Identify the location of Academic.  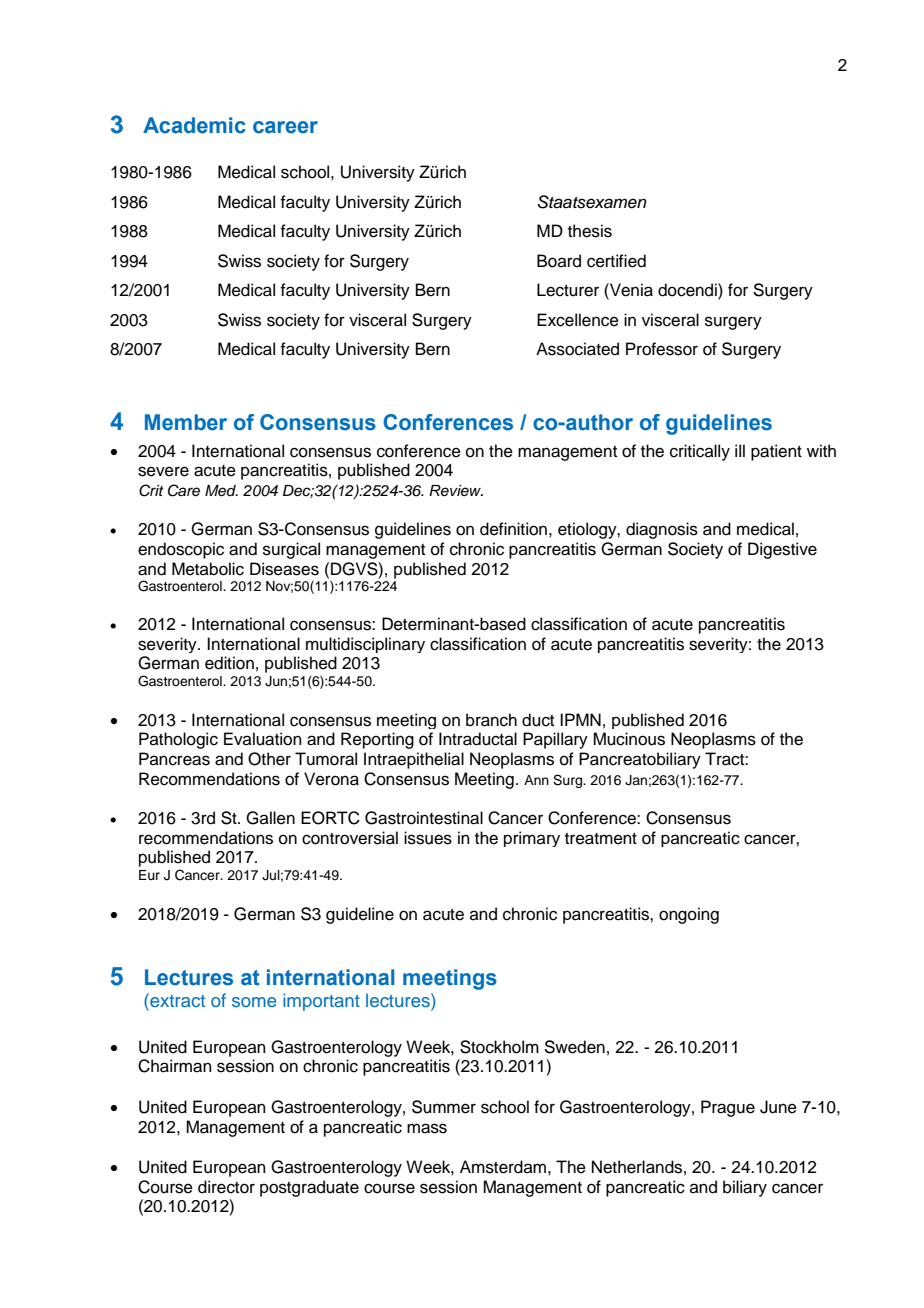
(194, 125).
